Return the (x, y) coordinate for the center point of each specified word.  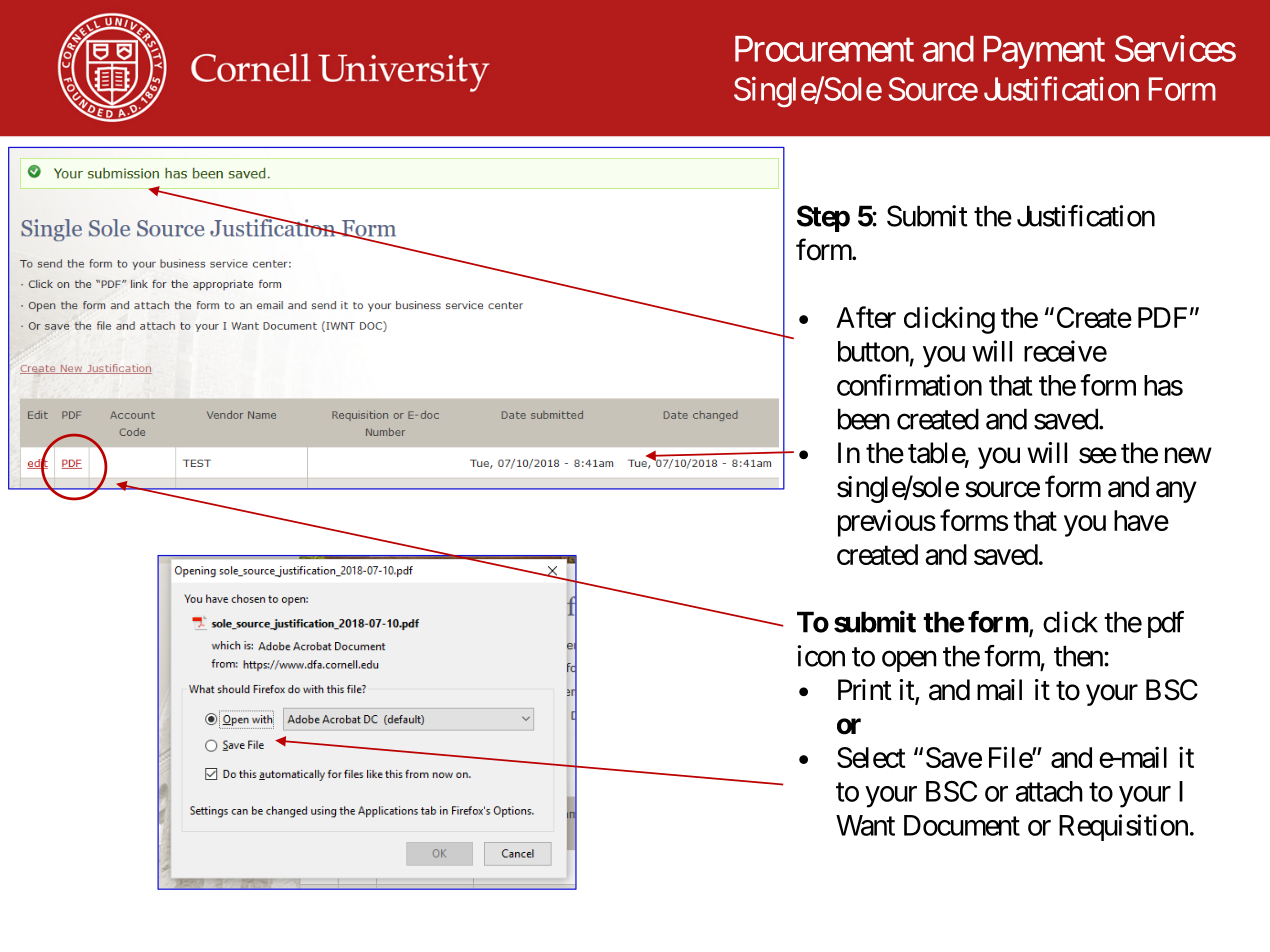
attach (1049, 791)
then (1078, 656)
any (1176, 492)
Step (823, 218)
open (909, 661)
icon (821, 656)
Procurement (824, 49)
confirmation (909, 385)
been (864, 419)
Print (865, 689)
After (866, 317)
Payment (1044, 52)
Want (865, 825)
